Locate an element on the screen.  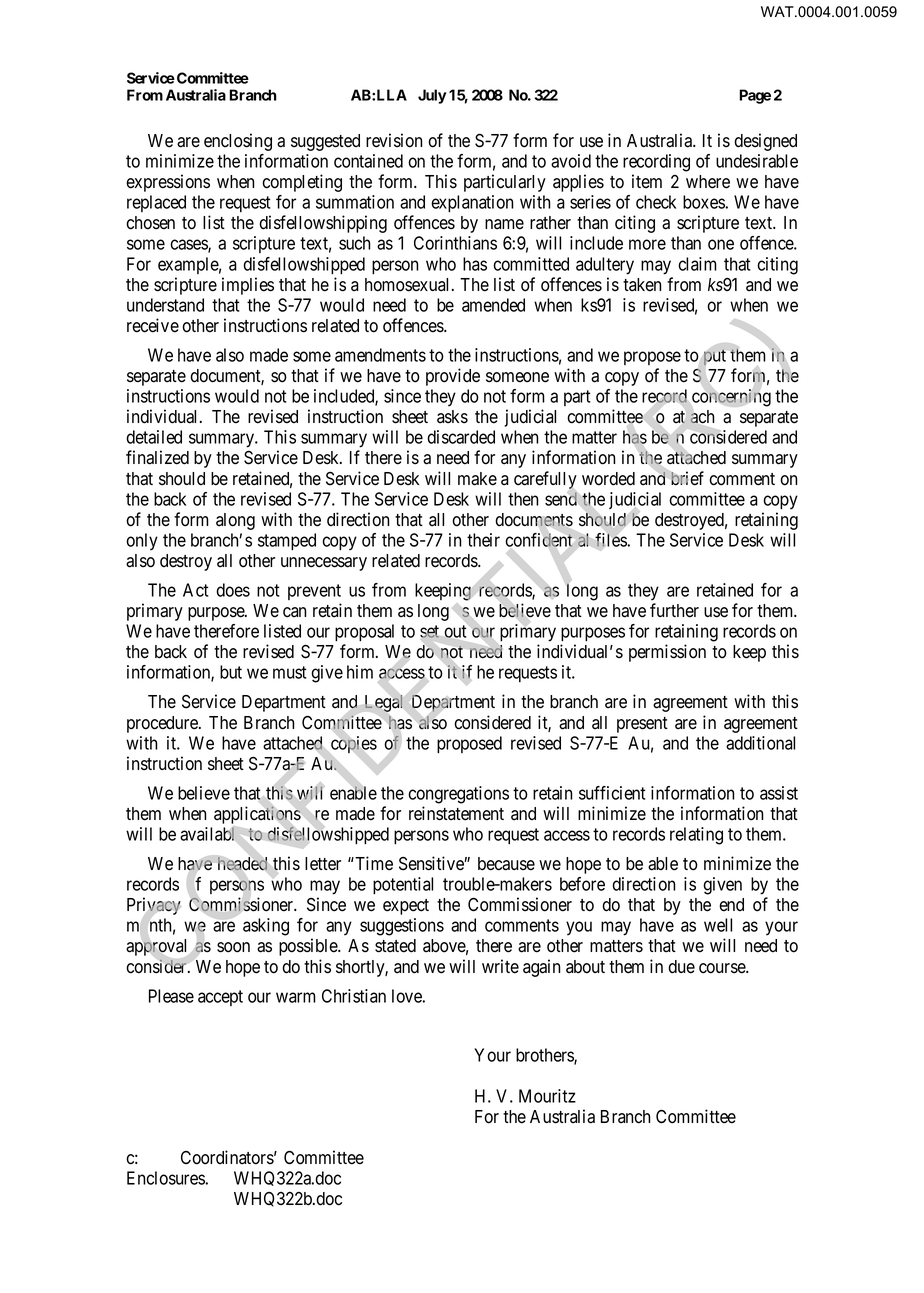
Enclosures is located at coordinates (166, 1178).
